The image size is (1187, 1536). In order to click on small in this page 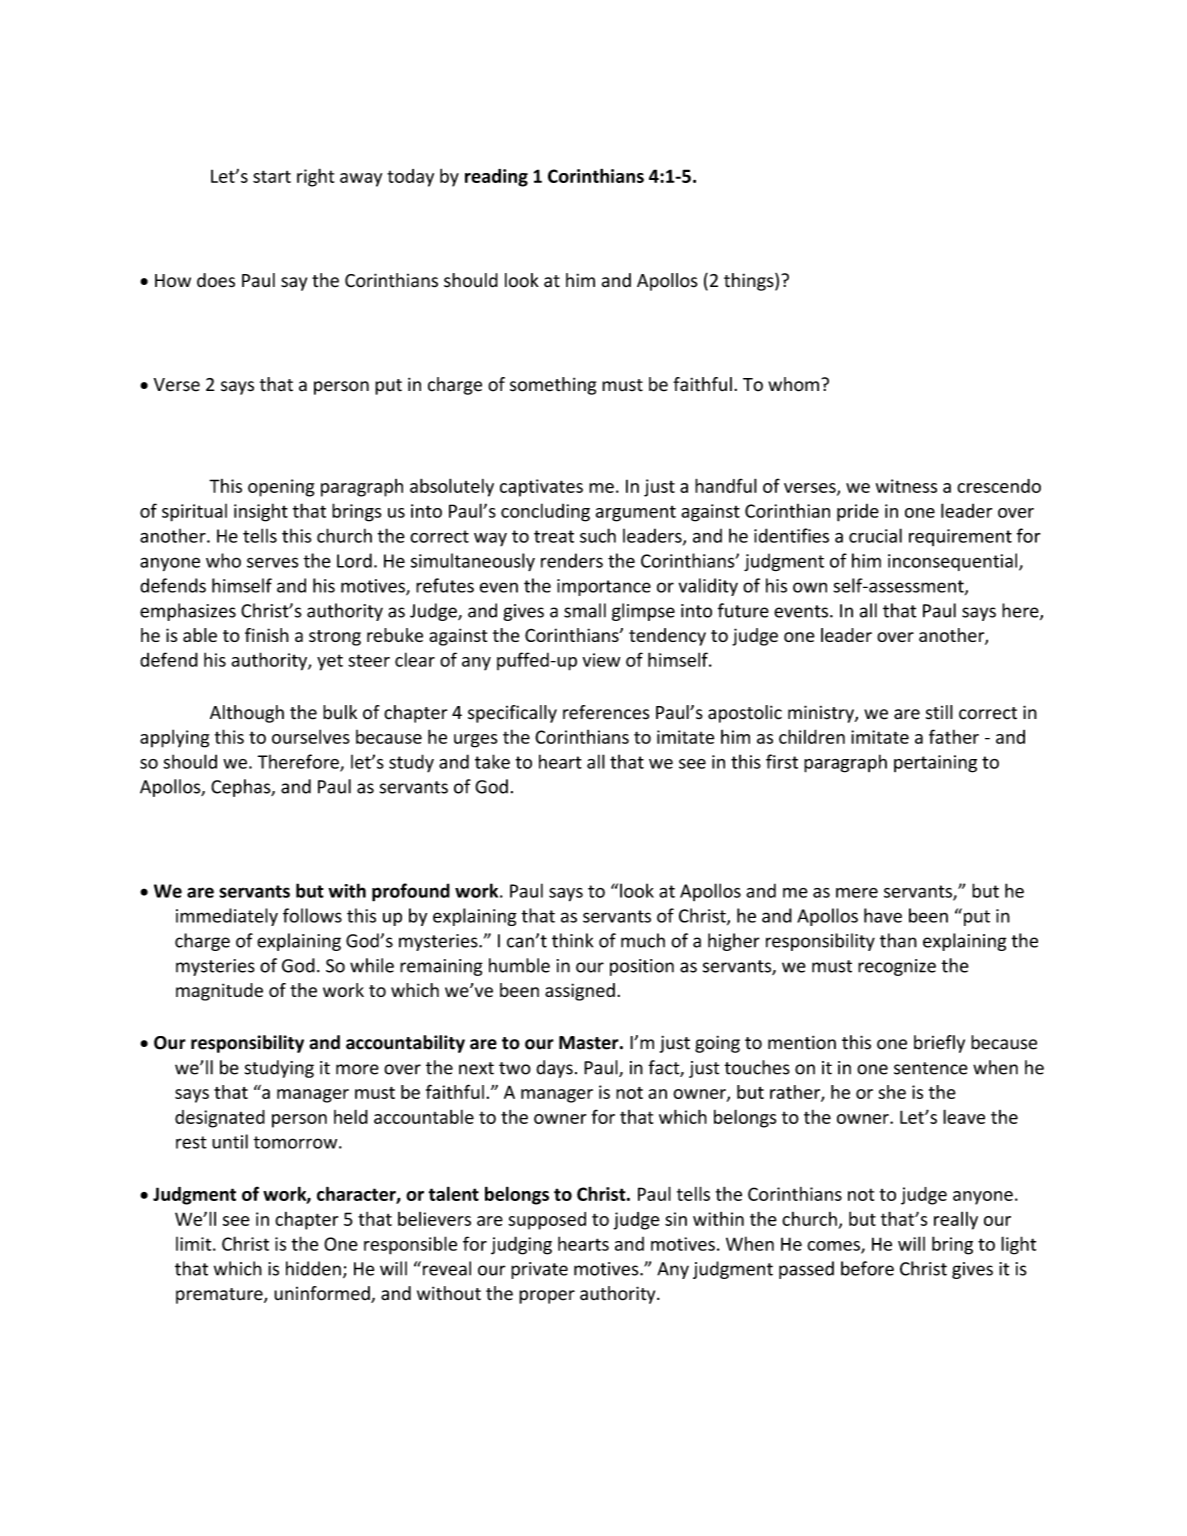, I will do `click(585, 610)`.
